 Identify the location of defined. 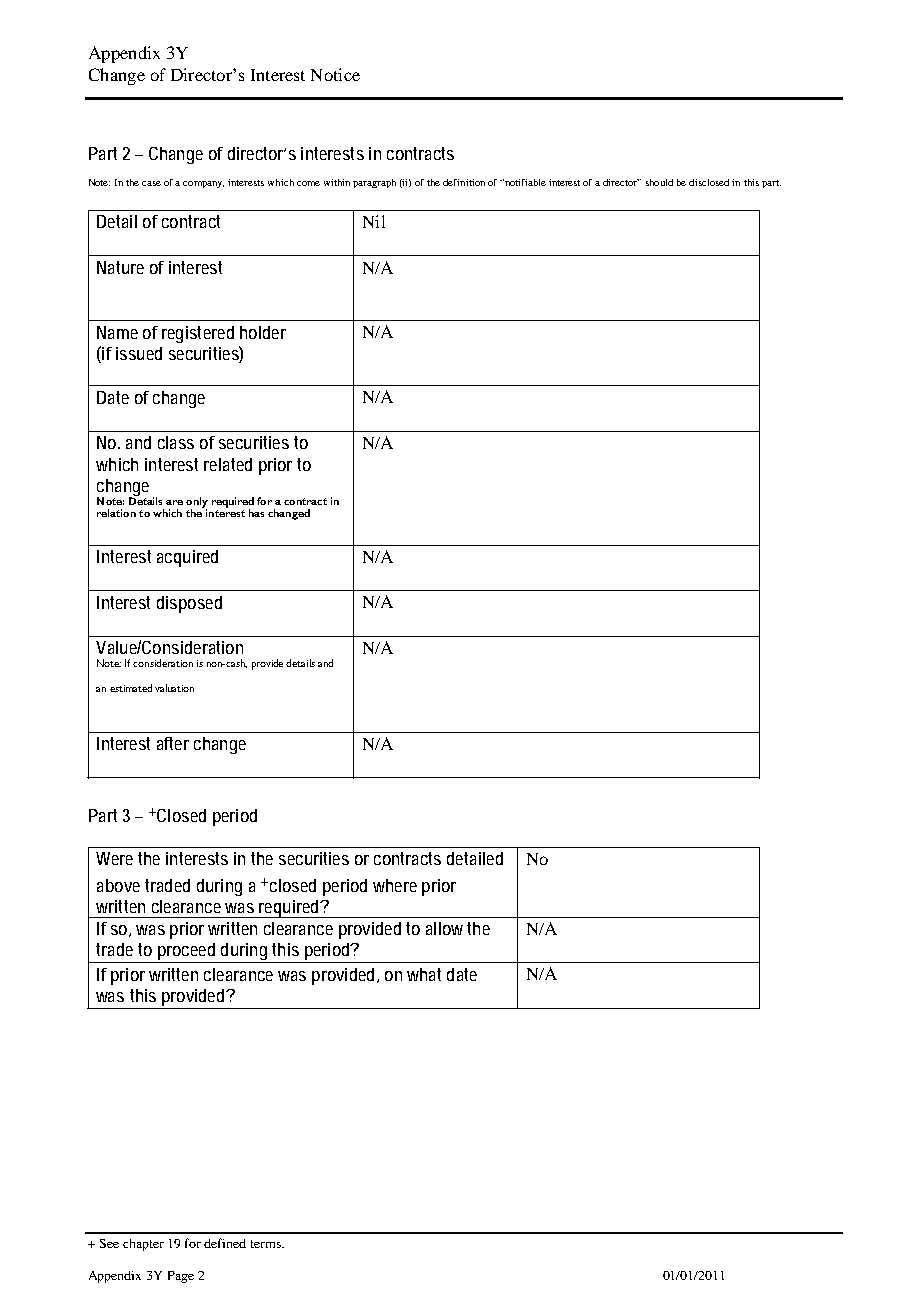
(225, 1243).
